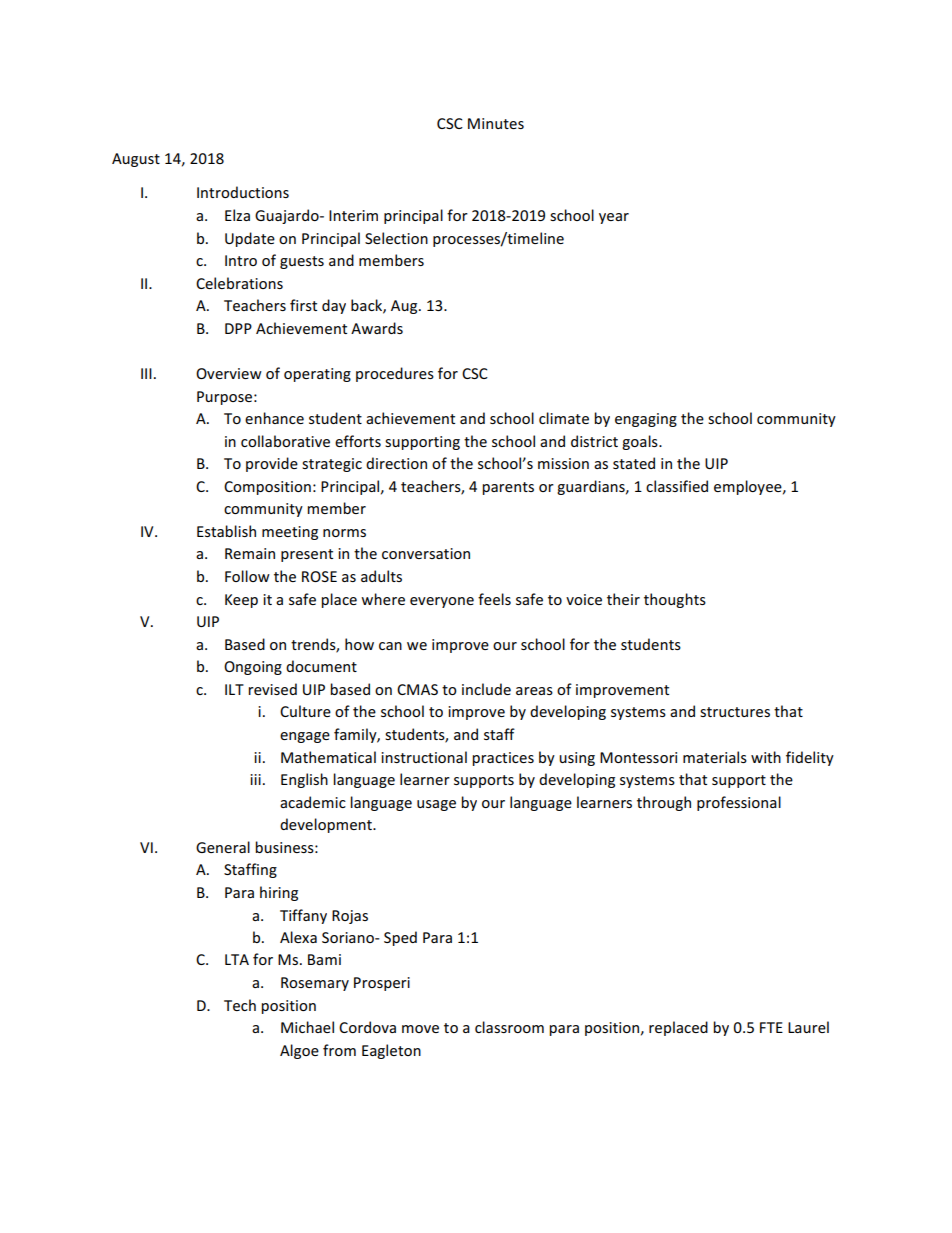 The image size is (952, 1233). Describe the element at coordinates (677, 486) in the page. I see `classified` at that location.
